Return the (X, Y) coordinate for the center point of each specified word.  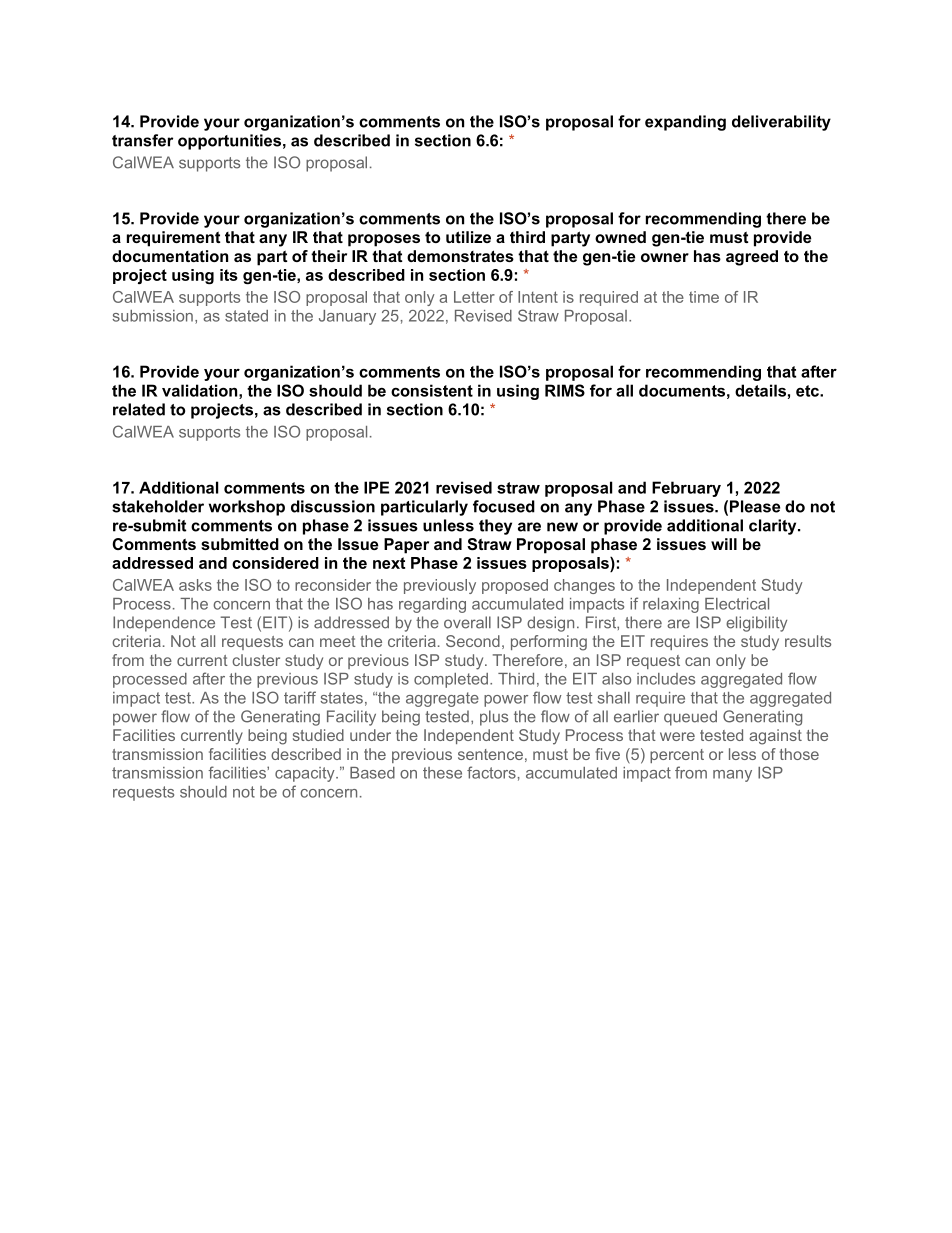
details (760, 390)
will (724, 544)
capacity (306, 774)
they (495, 527)
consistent (432, 390)
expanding (685, 123)
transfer (142, 140)
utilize (468, 237)
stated (246, 316)
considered (275, 563)
